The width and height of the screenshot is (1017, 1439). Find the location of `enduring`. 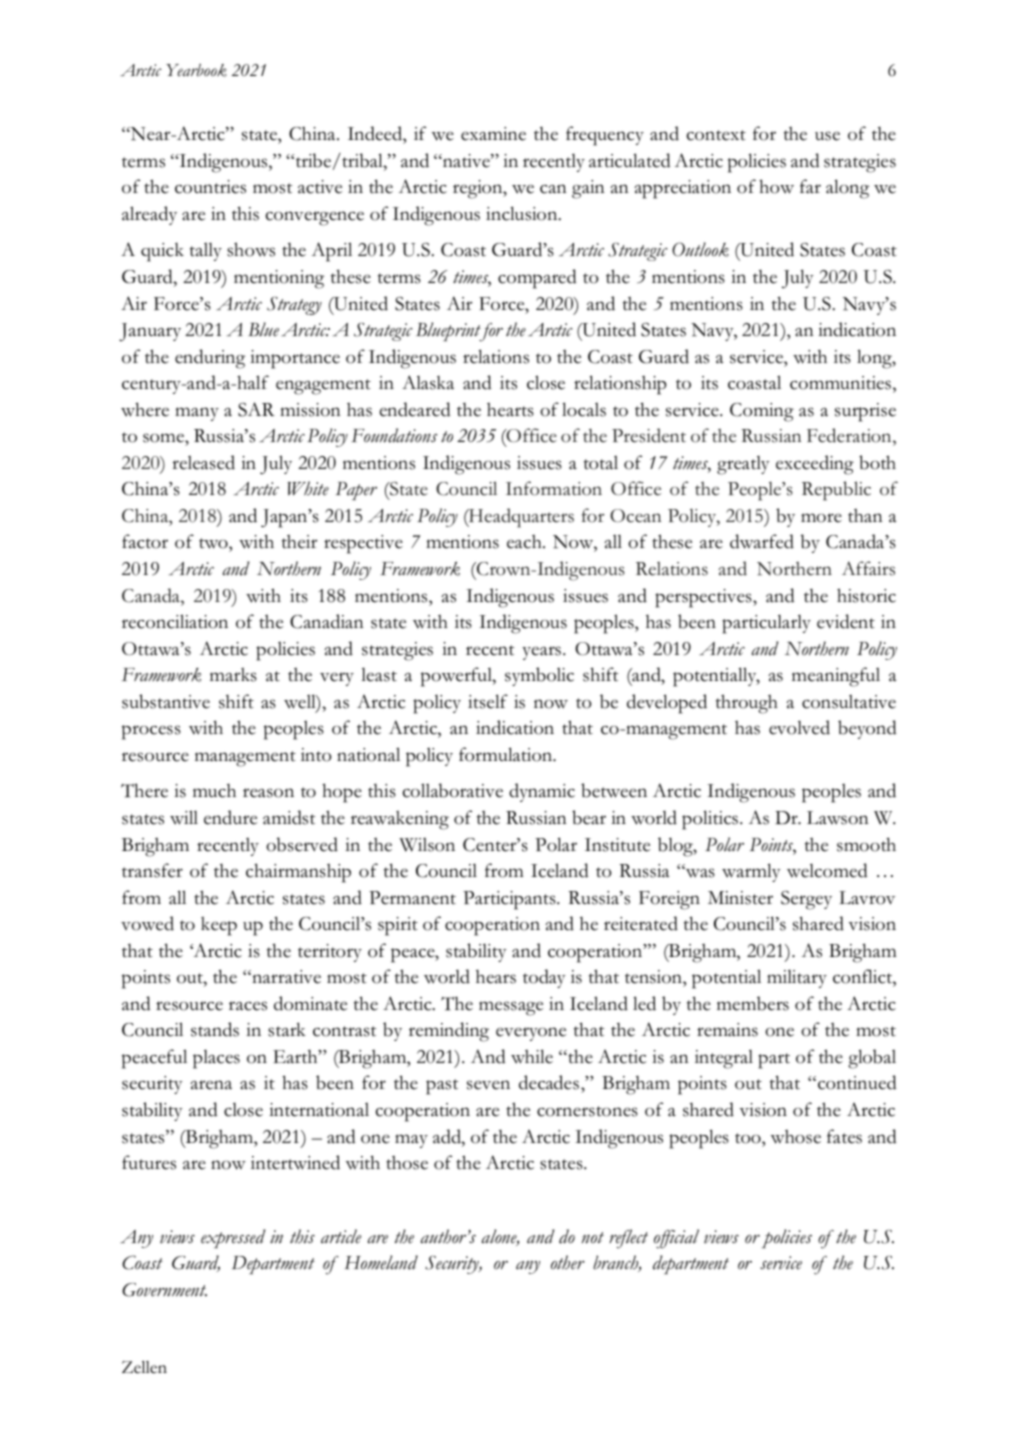

enduring is located at coordinates (210, 359).
